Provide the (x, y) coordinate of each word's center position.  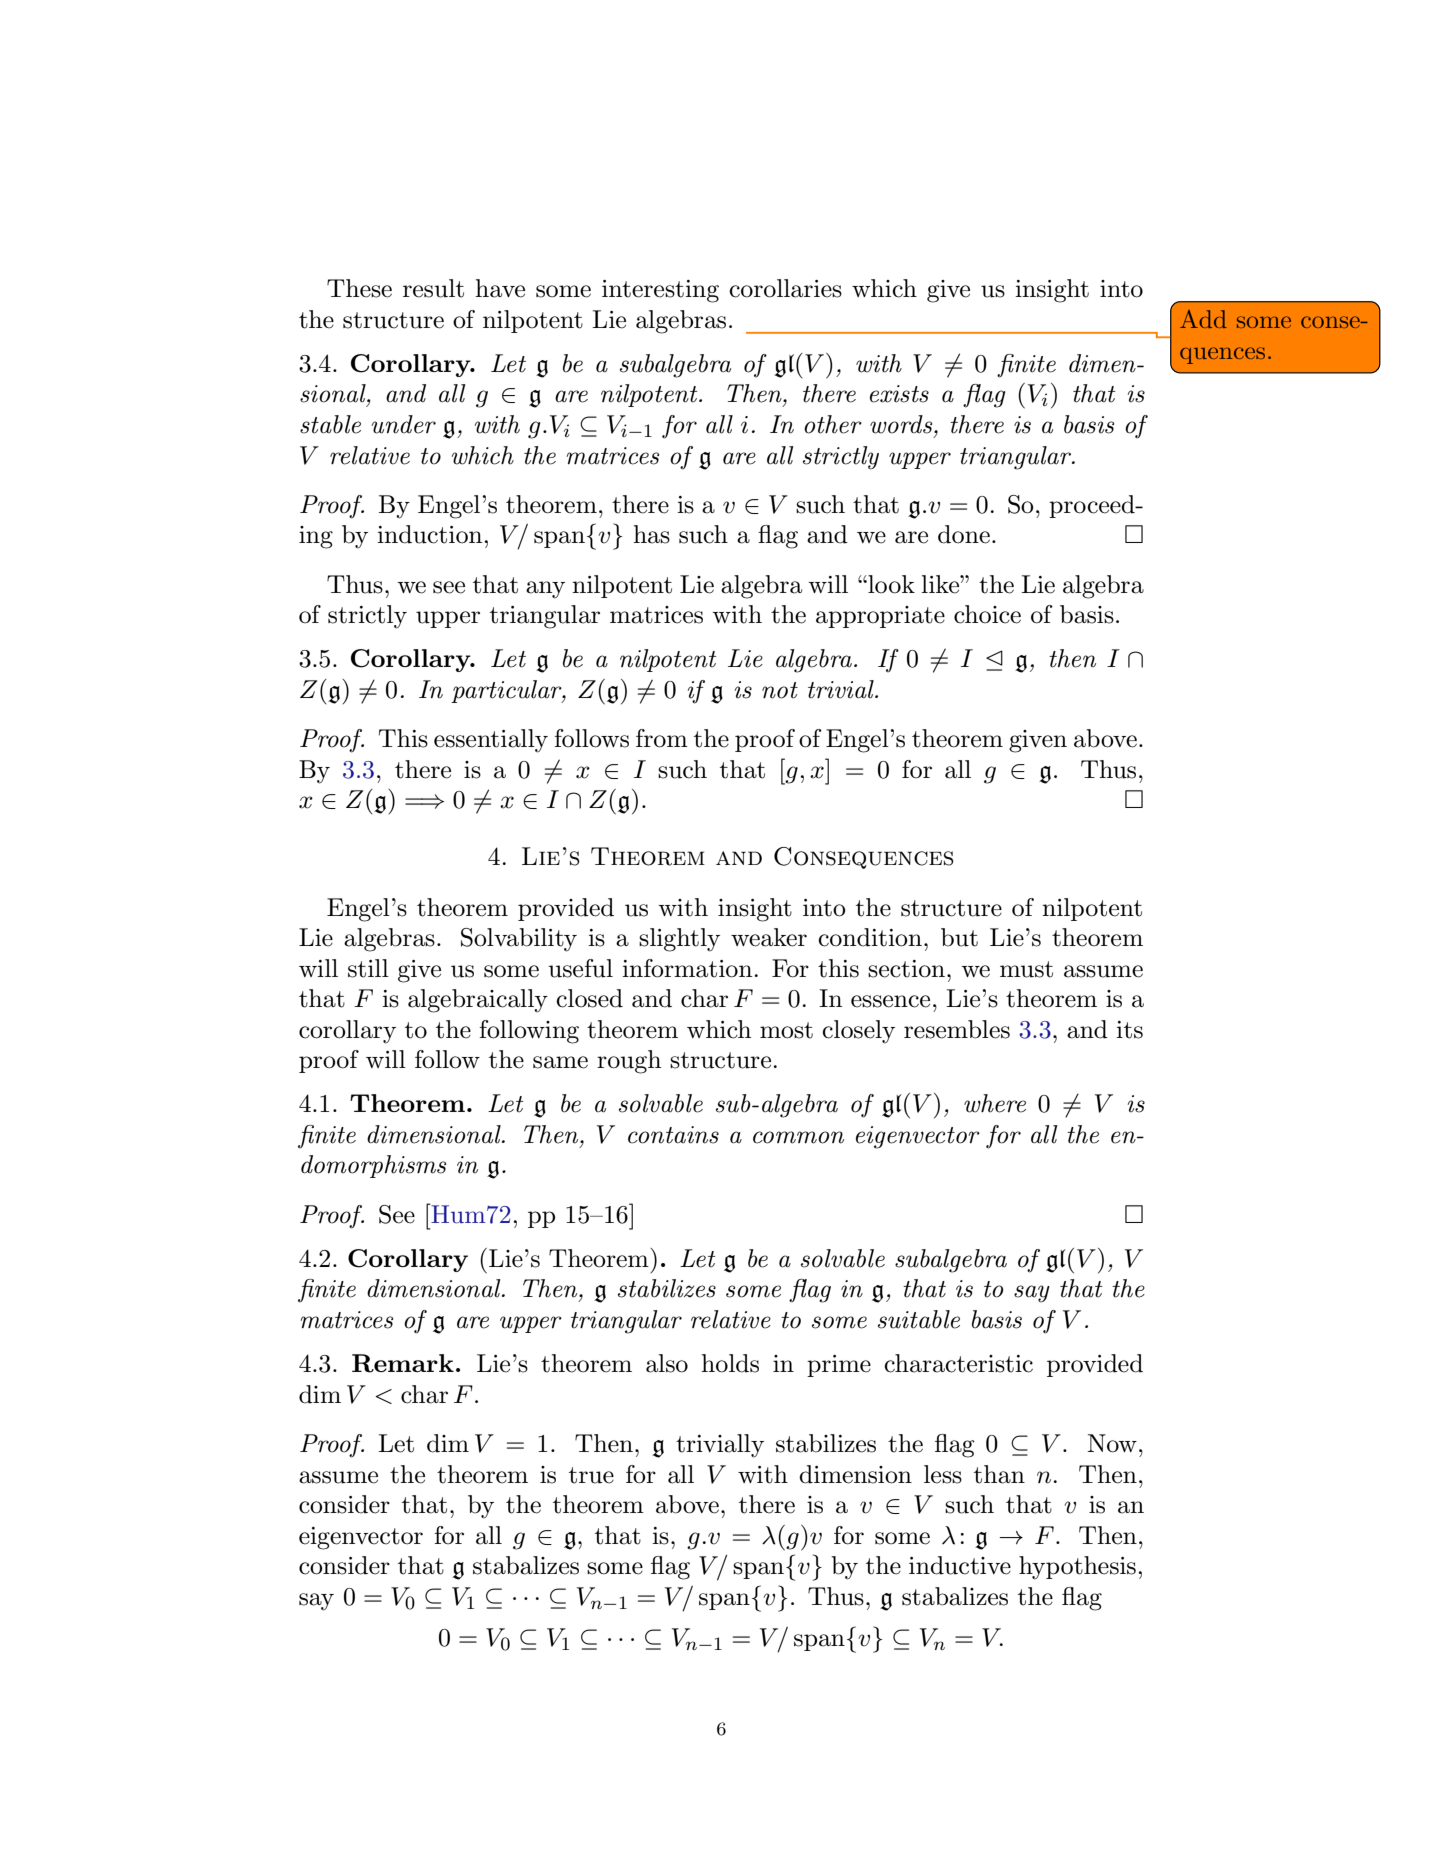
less (943, 1474)
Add (1203, 319)
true (591, 1475)
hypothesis (1077, 1568)
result (433, 288)
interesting (660, 291)
